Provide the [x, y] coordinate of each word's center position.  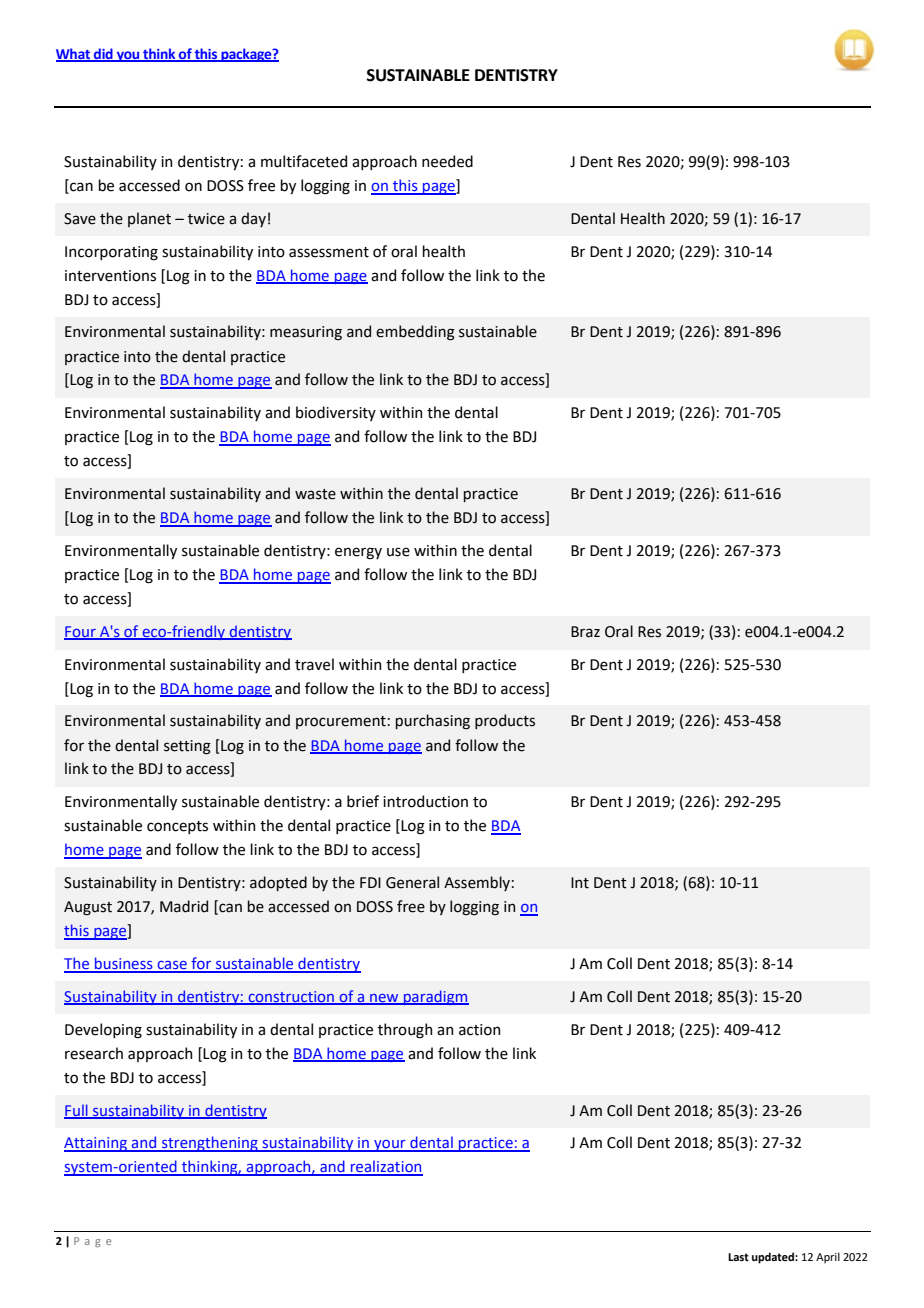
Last [738, 1257]
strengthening [210, 1144]
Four [81, 632]
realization [385, 1167]
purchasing [433, 722]
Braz [585, 632]
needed [447, 161]
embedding [415, 333]
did [103, 54]
